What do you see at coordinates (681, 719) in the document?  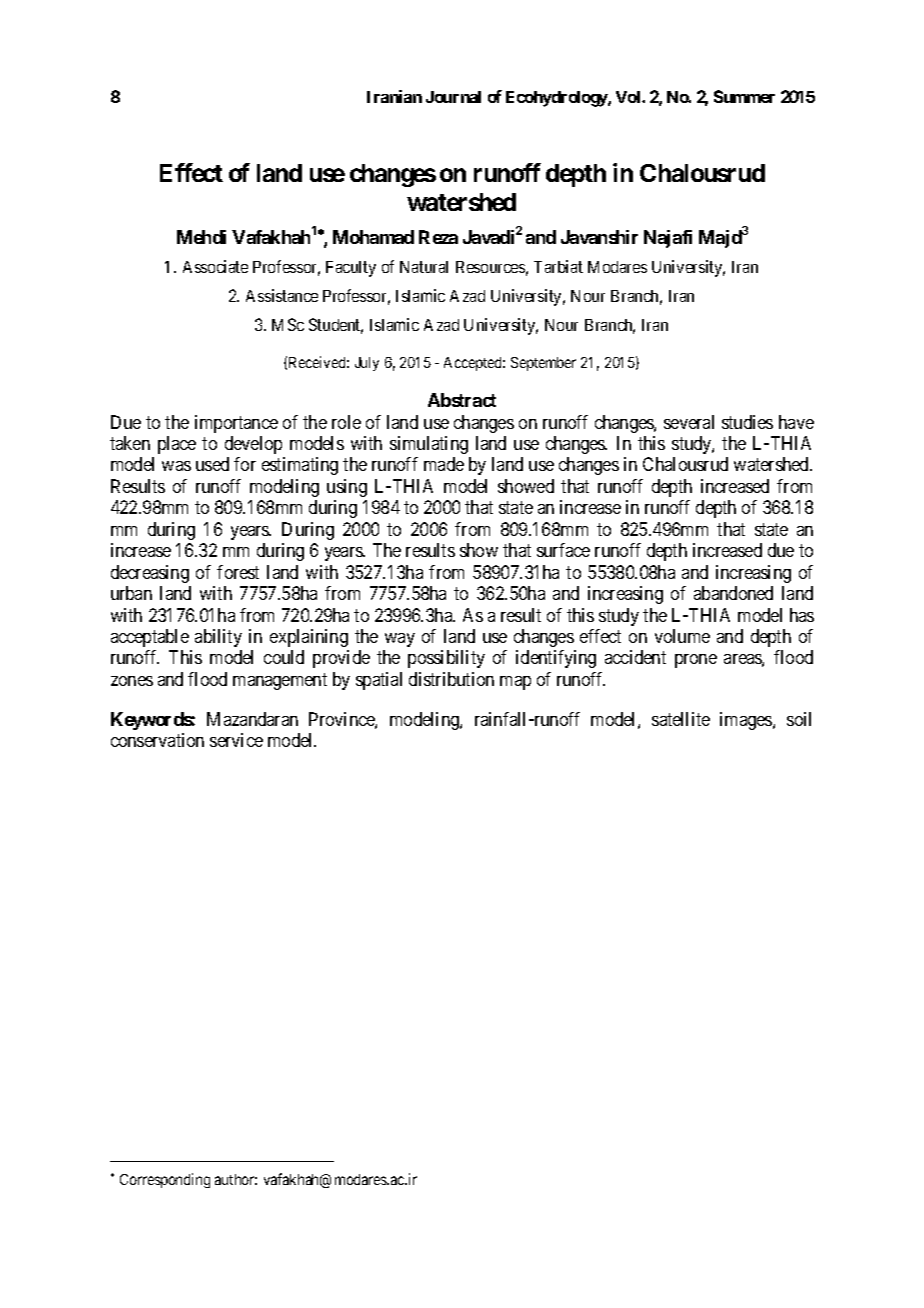 I see `satellite` at bounding box center [681, 719].
